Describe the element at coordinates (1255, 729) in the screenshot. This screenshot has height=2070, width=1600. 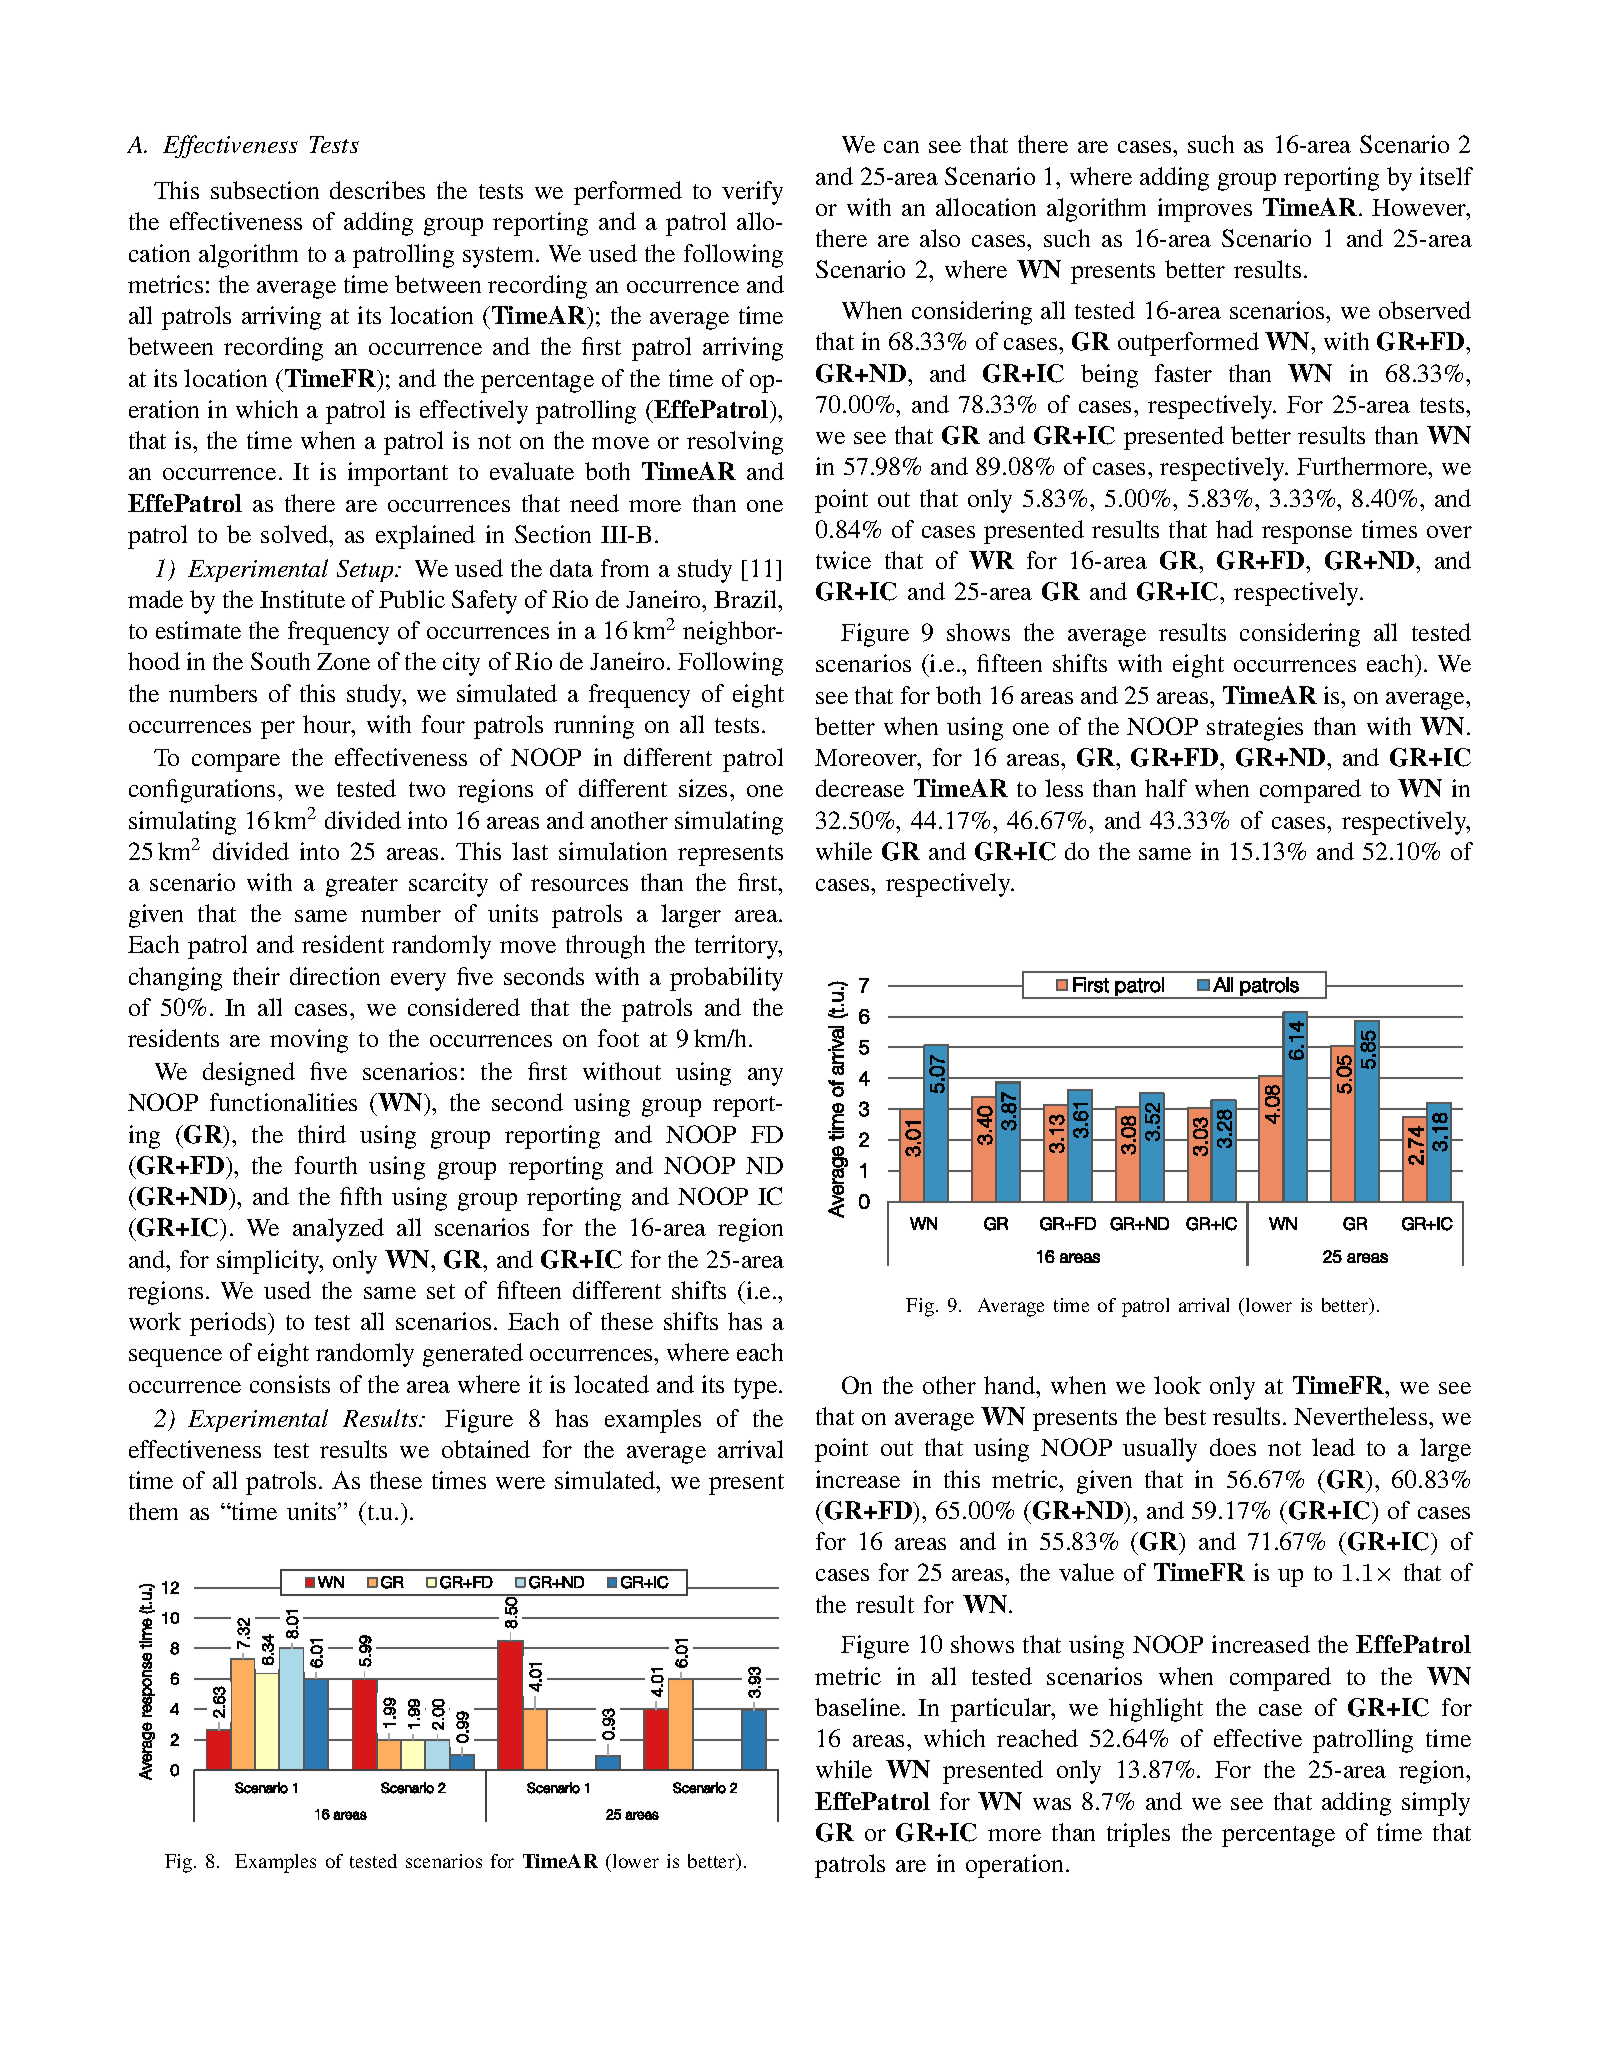
I see `strategies` at that location.
